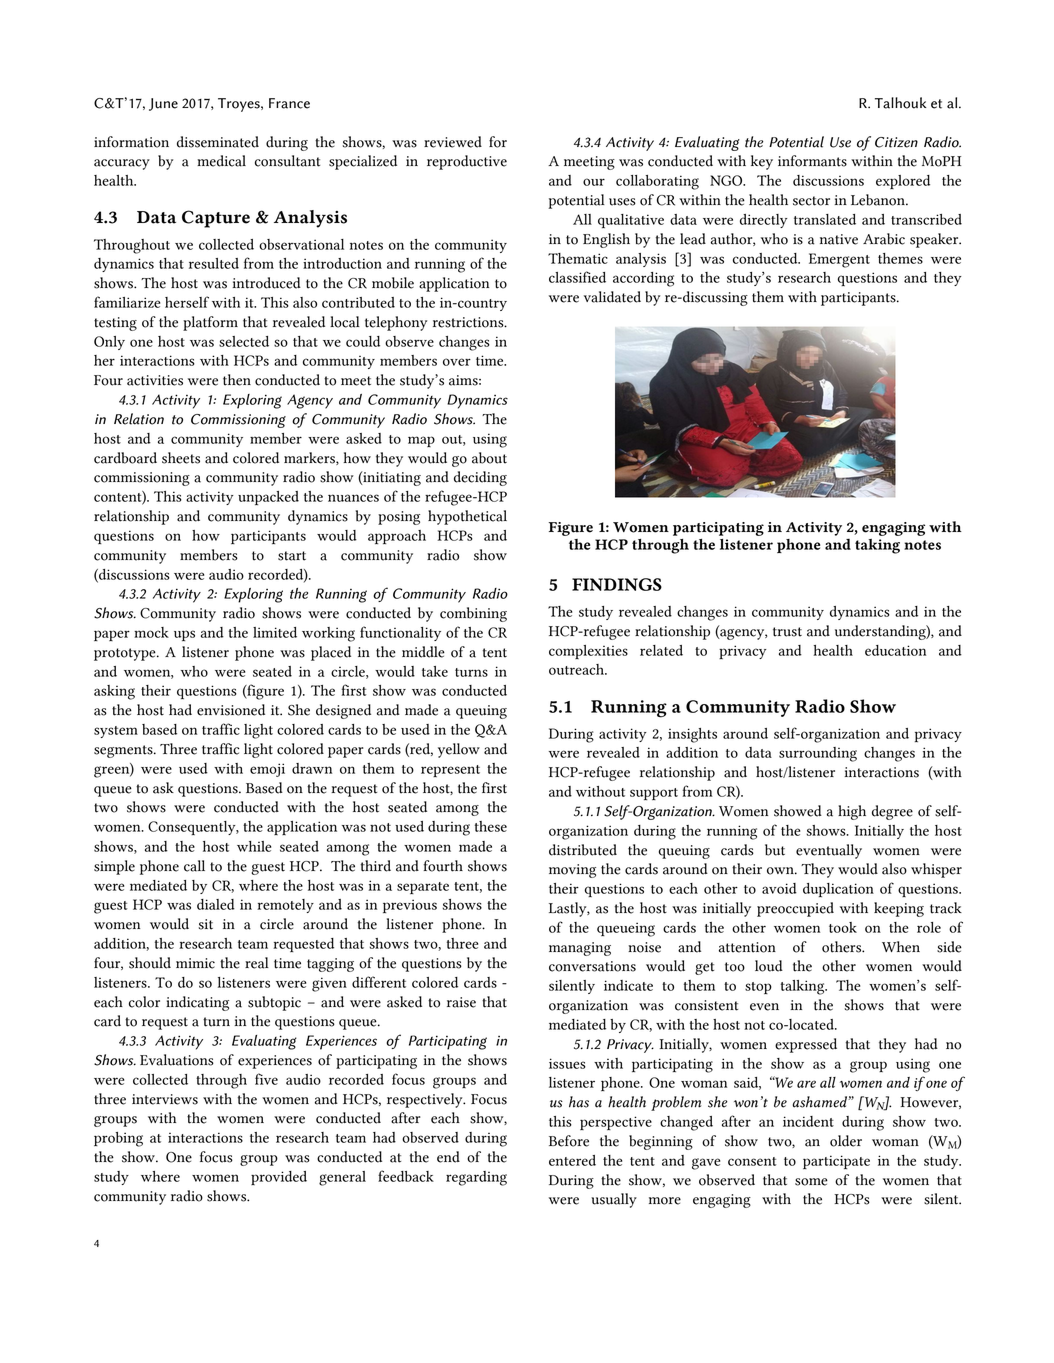  What do you see at coordinates (896, 142) in the screenshot?
I see `Citizen` at bounding box center [896, 142].
